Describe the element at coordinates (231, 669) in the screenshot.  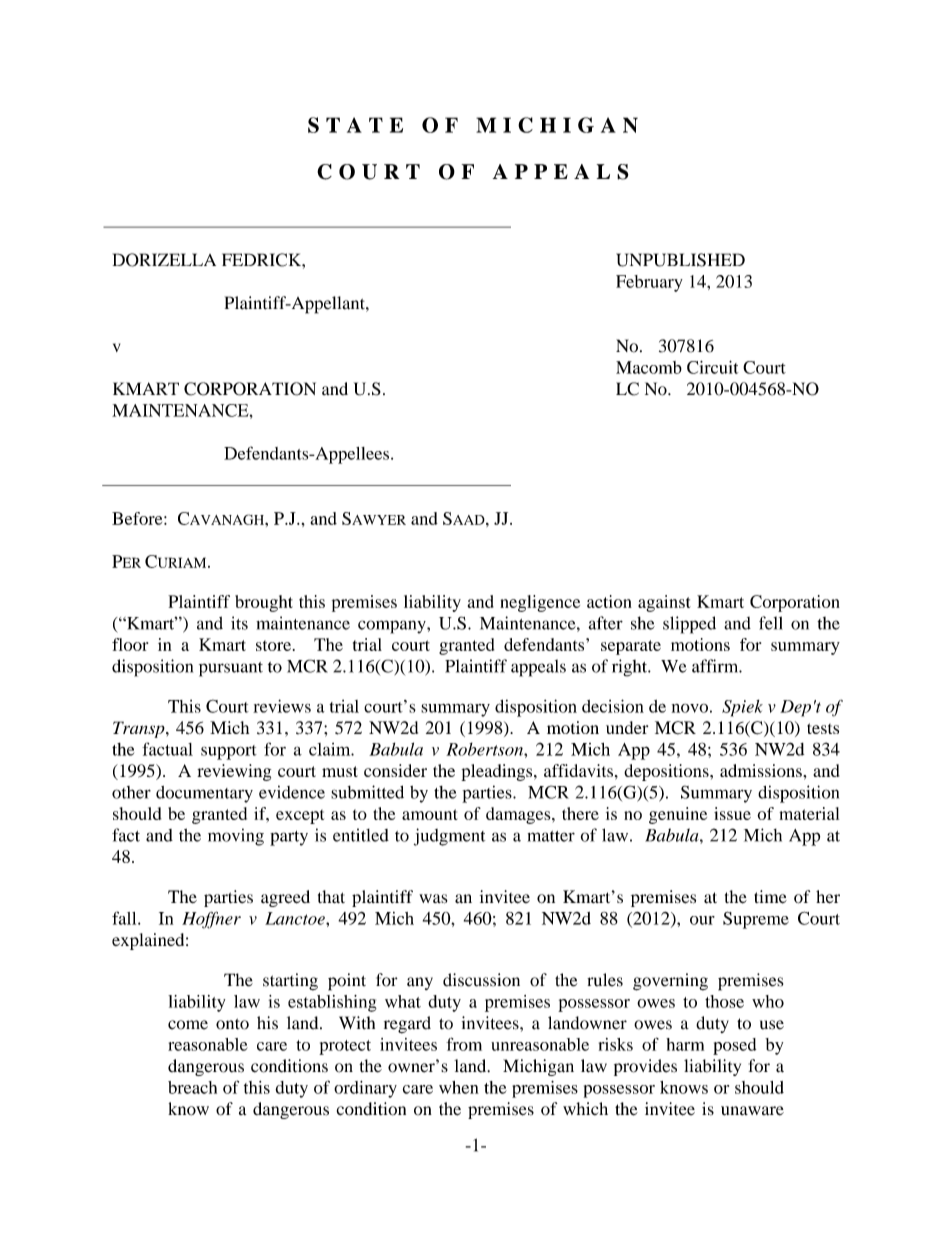
I see `pursuant` at that location.
